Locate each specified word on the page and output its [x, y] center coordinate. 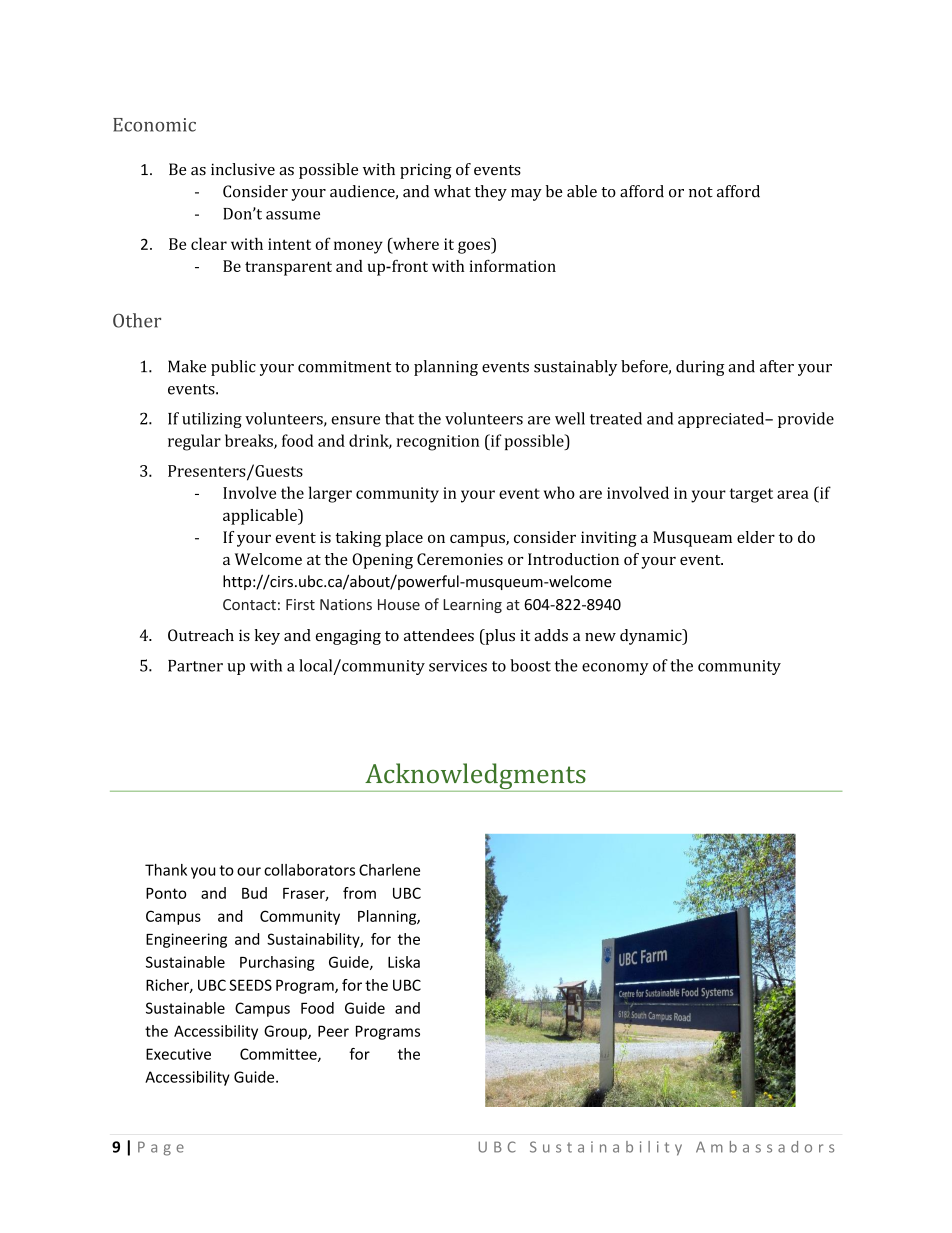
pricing [426, 171]
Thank [166, 870]
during [700, 368]
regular [194, 442]
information [513, 265]
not [701, 192]
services [458, 666]
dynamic [652, 637]
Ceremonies [460, 559]
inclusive [243, 169]
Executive [178, 1054]
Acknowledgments [475, 777]
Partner [195, 666]
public [233, 368]
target [751, 495]
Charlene [389, 870]
